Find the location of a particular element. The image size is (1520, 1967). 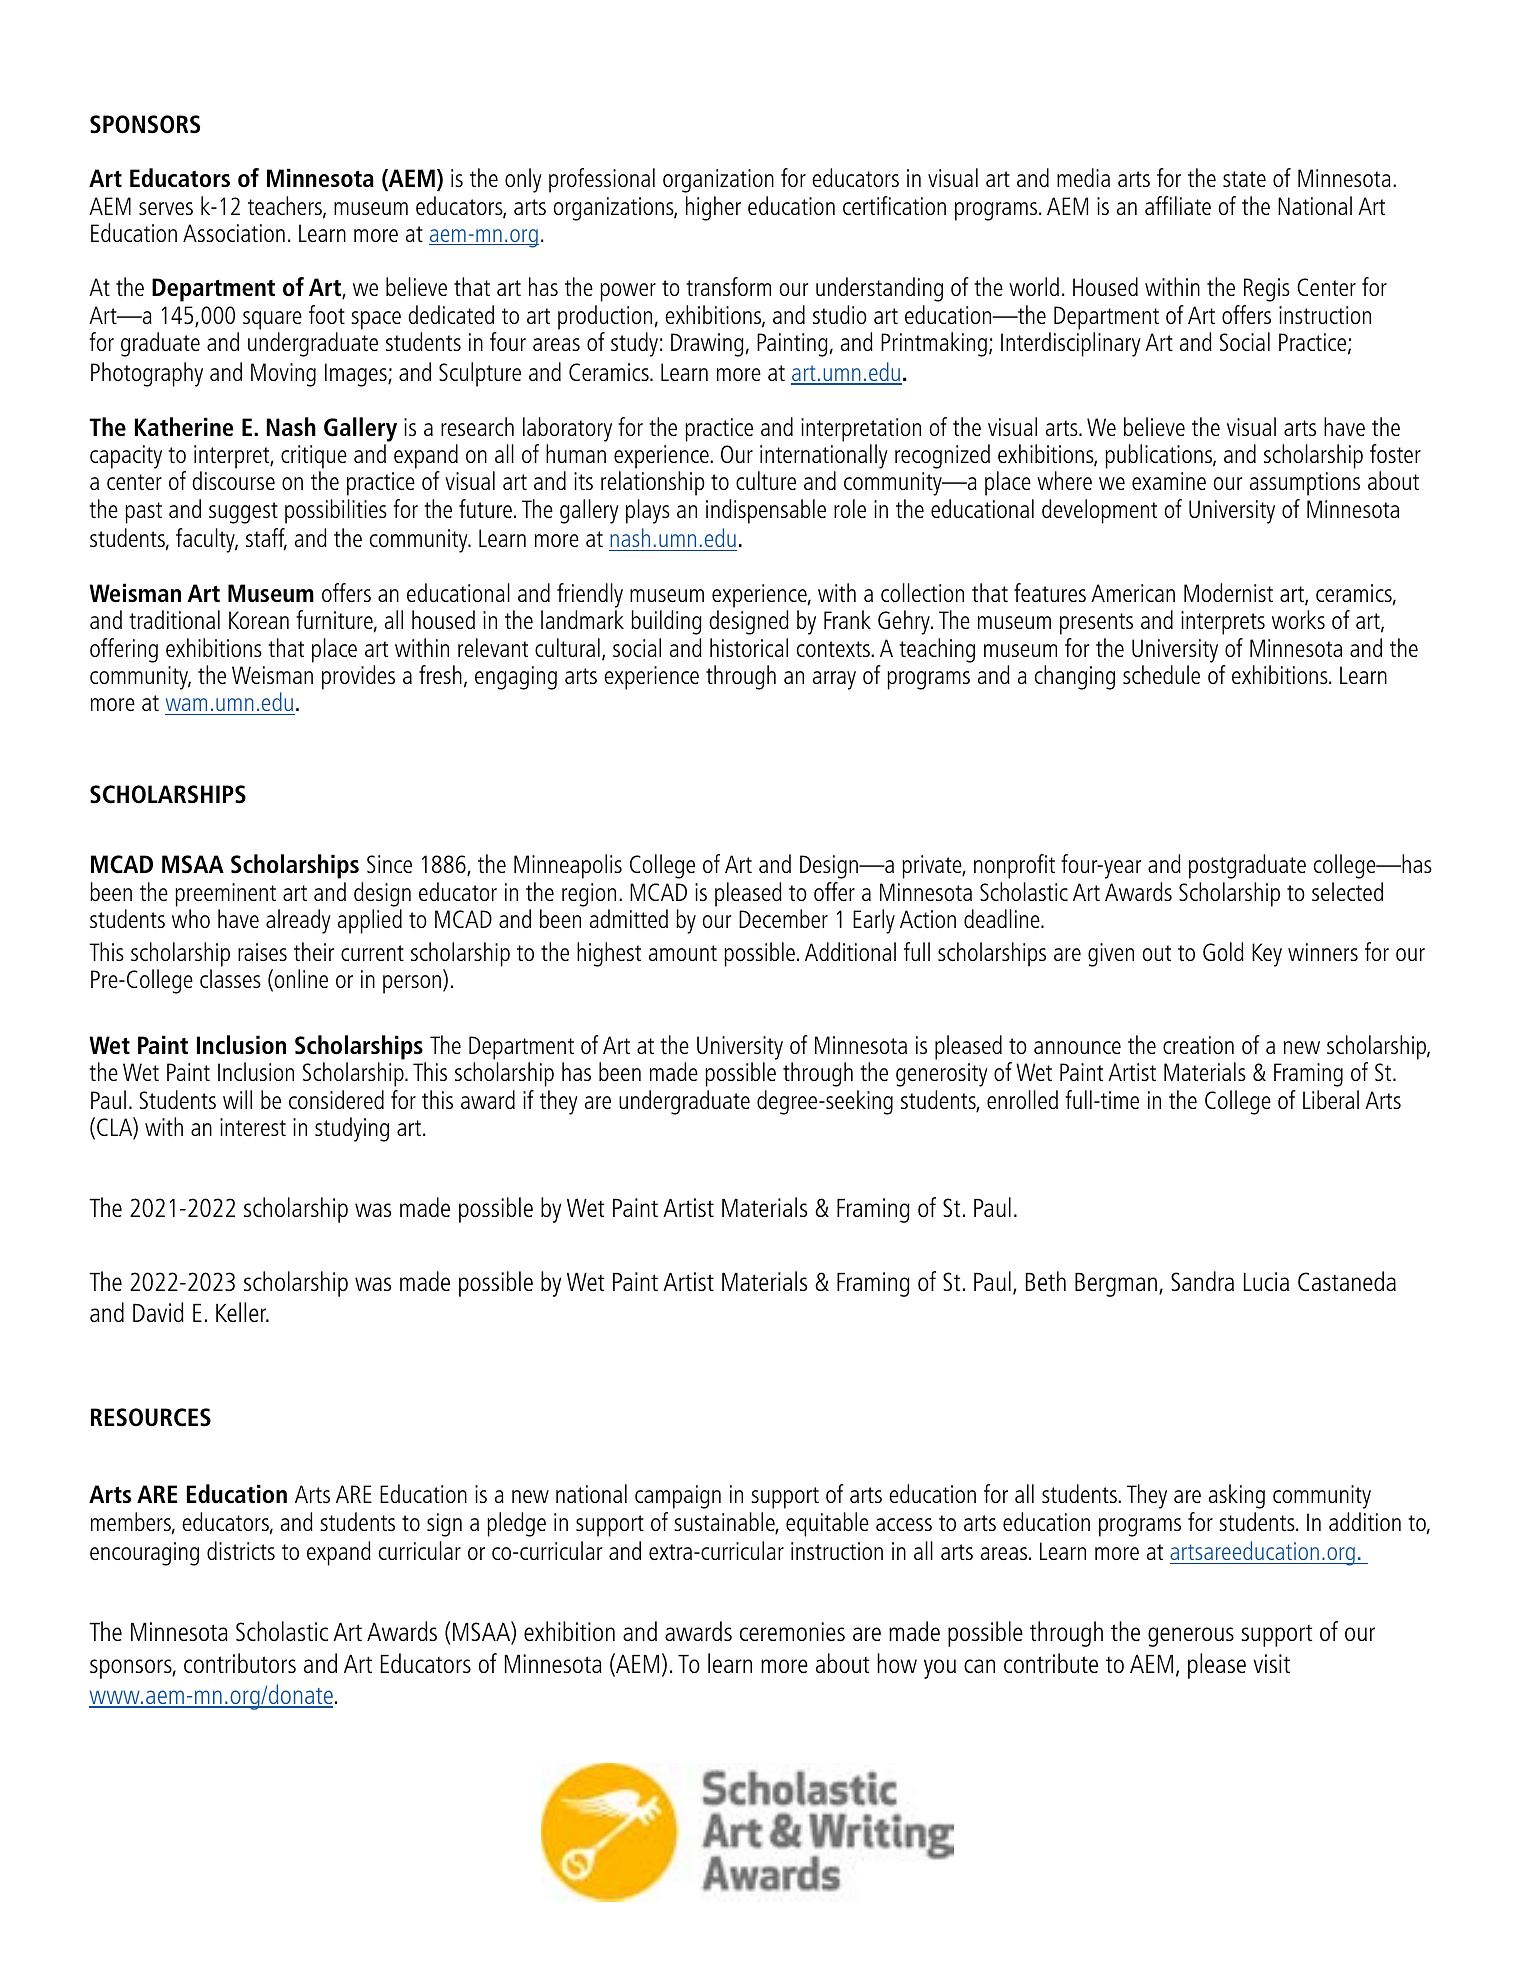

array is located at coordinates (834, 680).
